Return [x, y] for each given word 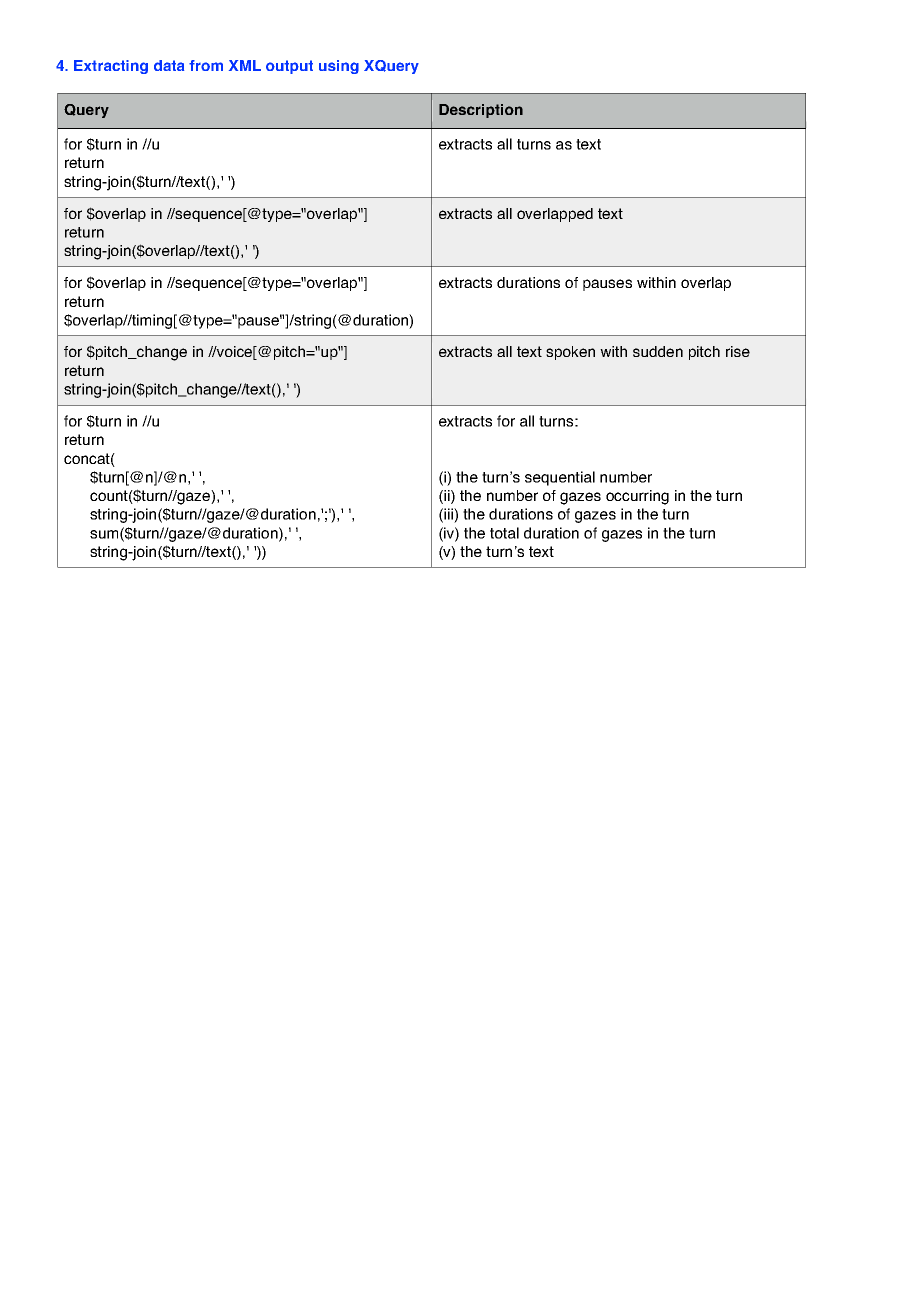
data [169, 65]
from [206, 65]
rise [738, 351]
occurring [637, 497]
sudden [658, 351]
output [289, 67]
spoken [570, 353]
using [339, 67]
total [504, 533]
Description [481, 111]
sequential [560, 478]
